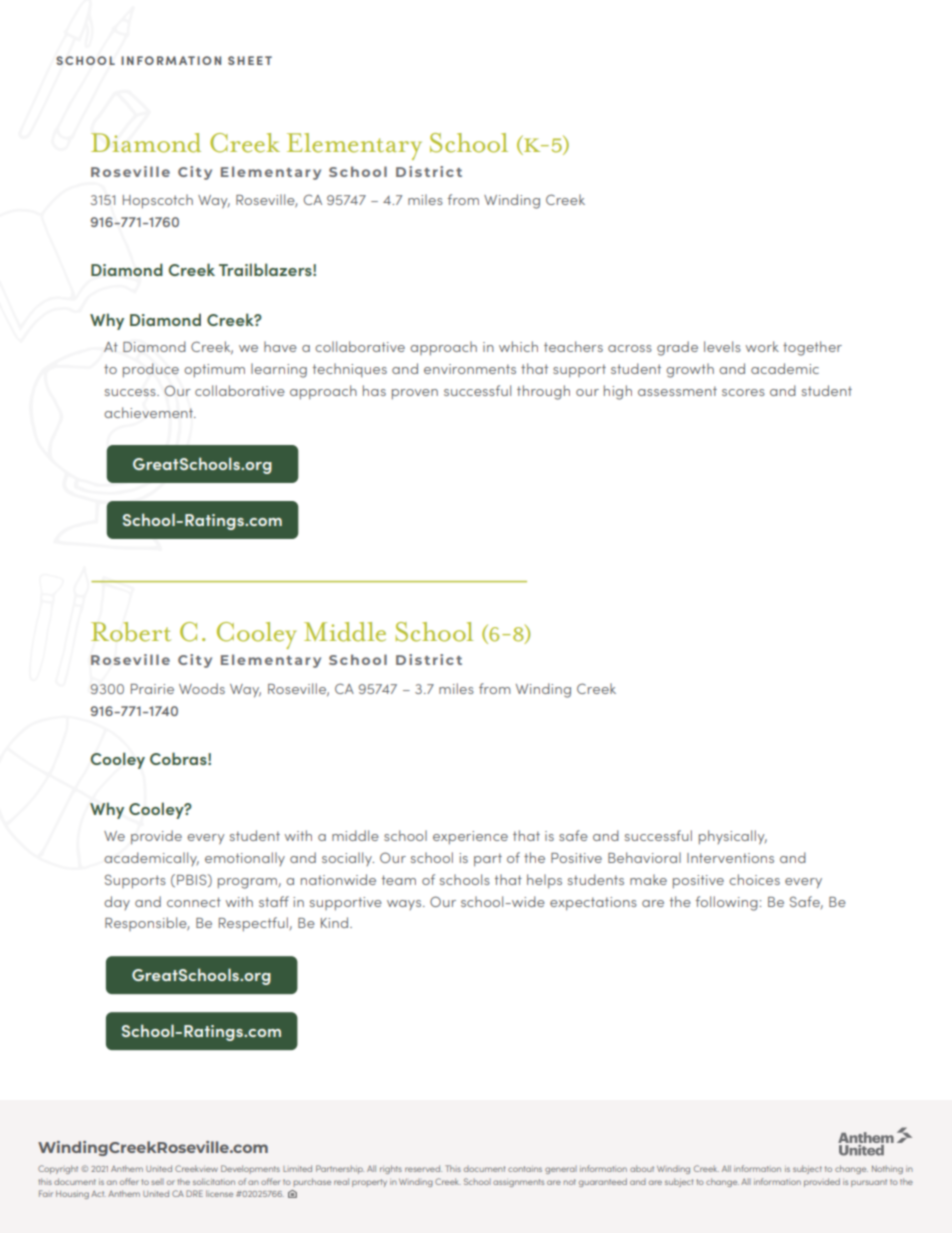 The width and height of the screenshot is (952, 1233). Describe the element at coordinates (152, 689) in the screenshot. I see `Prairie` at that location.
